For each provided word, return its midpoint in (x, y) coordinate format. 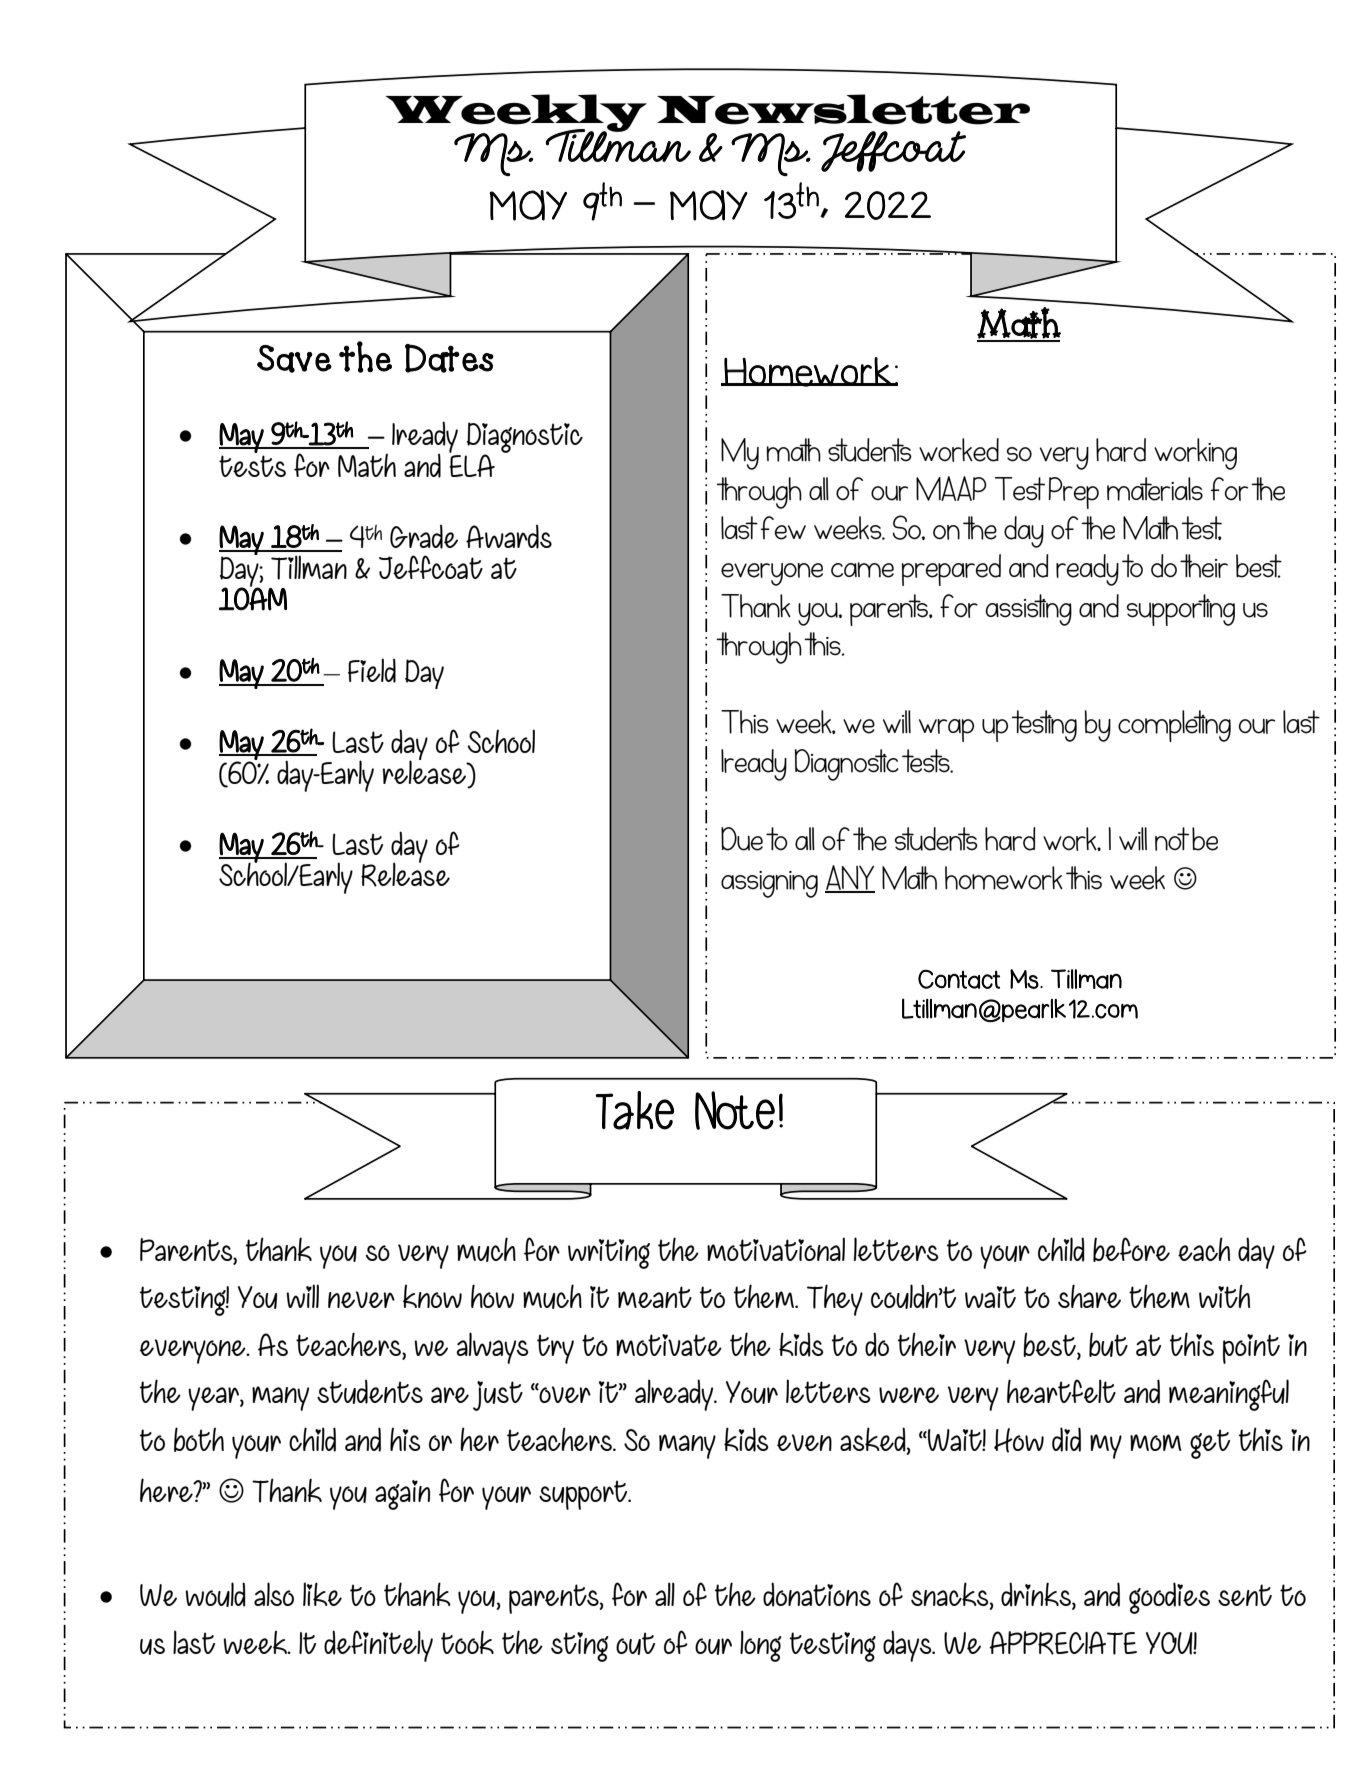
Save (294, 359)
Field (372, 670)
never (361, 1299)
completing (1174, 726)
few (783, 528)
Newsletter (843, 109)
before (1131, 1249)
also (274, 1594)
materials (1155, 489)
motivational (776, 1249)
